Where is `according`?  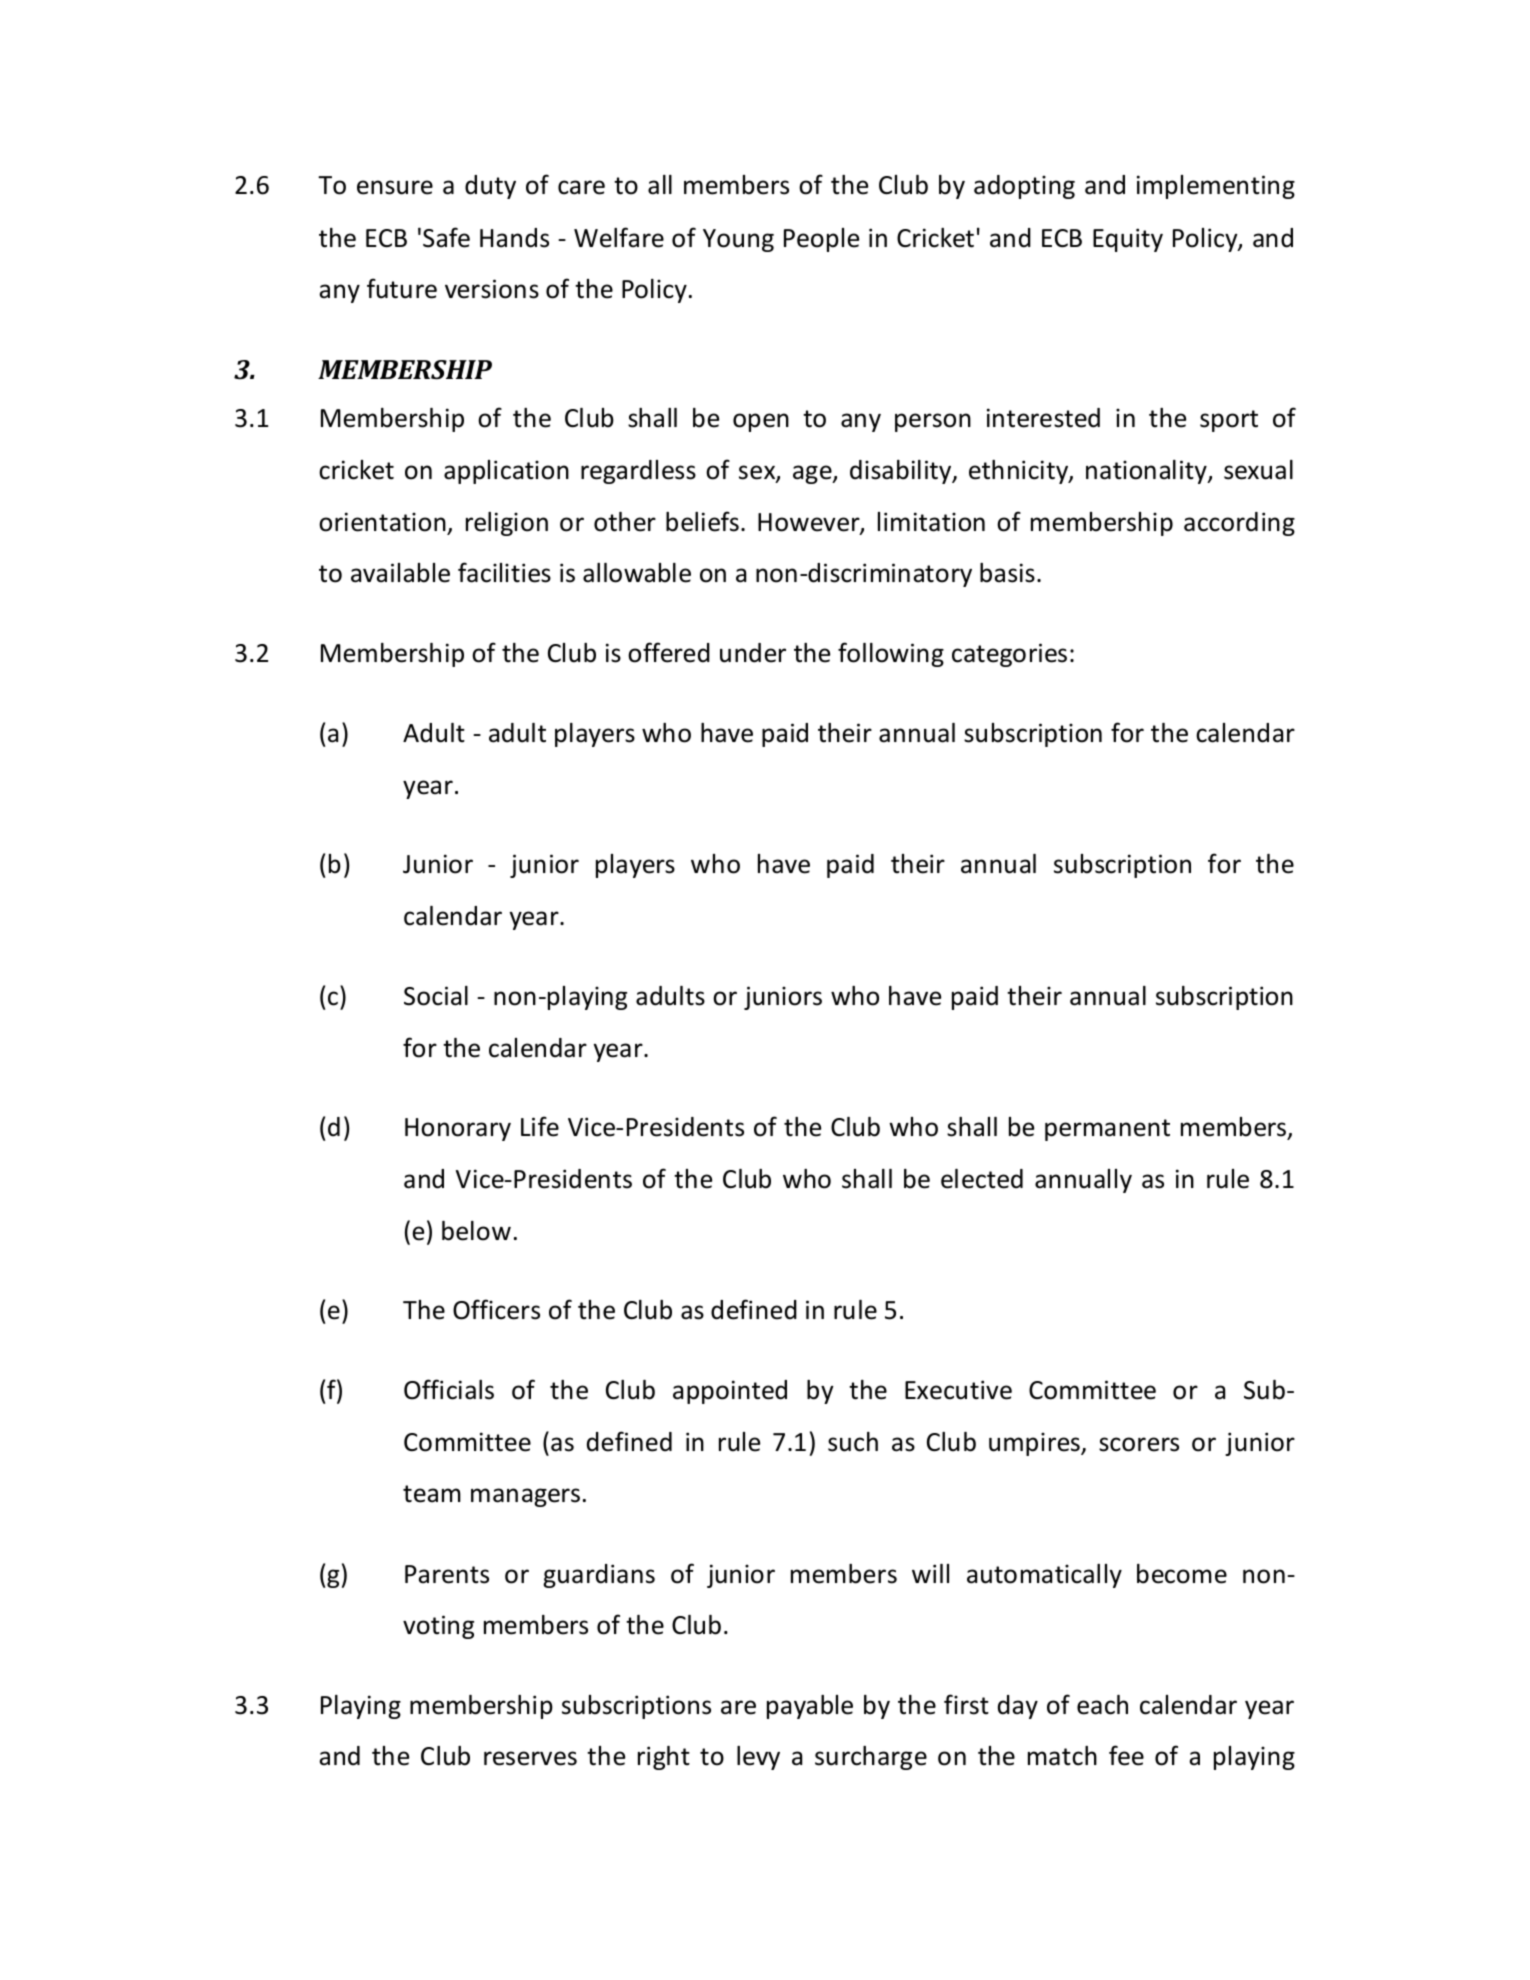 according is located at coordinates (1239, 524).
